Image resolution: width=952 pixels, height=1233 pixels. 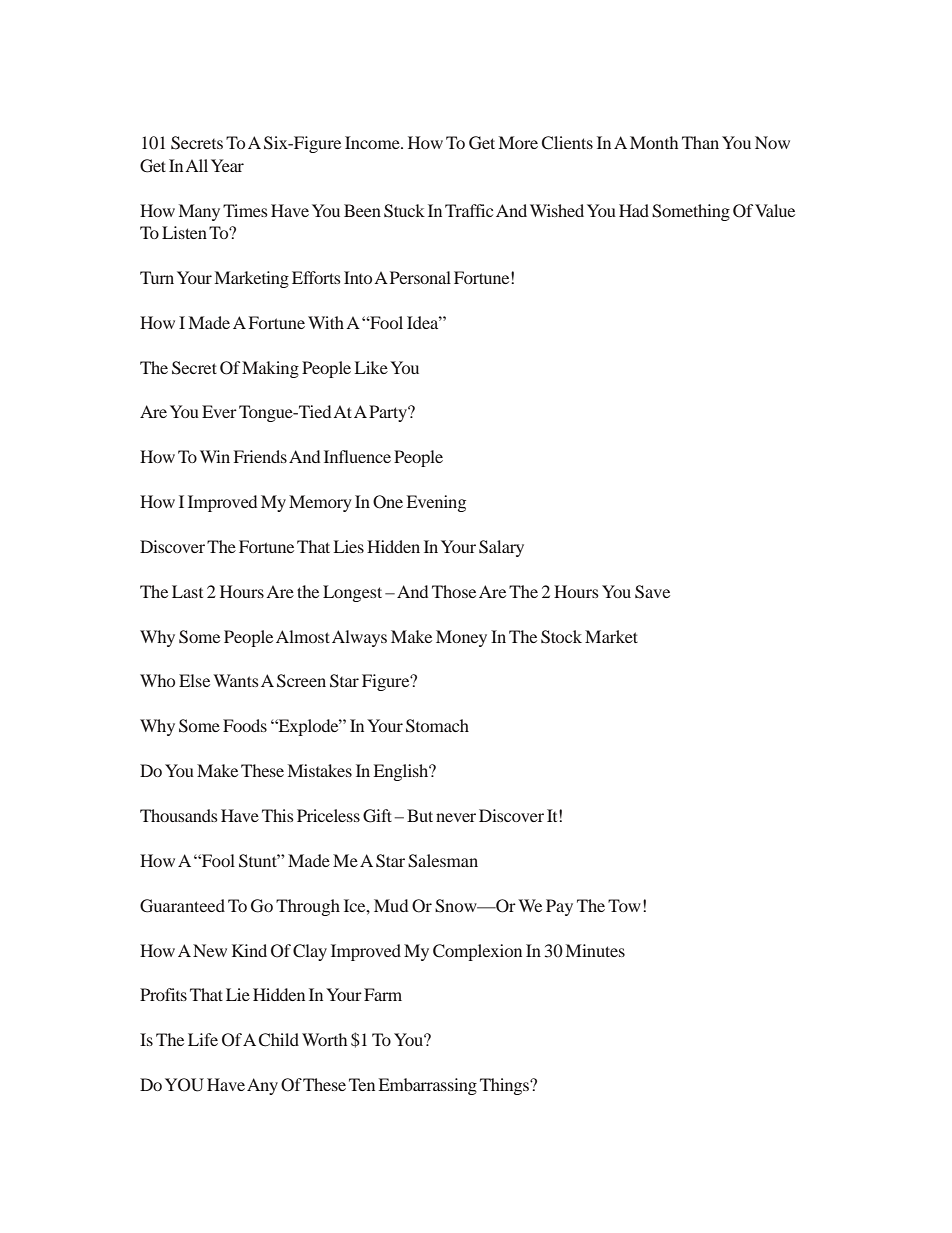 I want to click on Life, so click(x=203, y=1039).
